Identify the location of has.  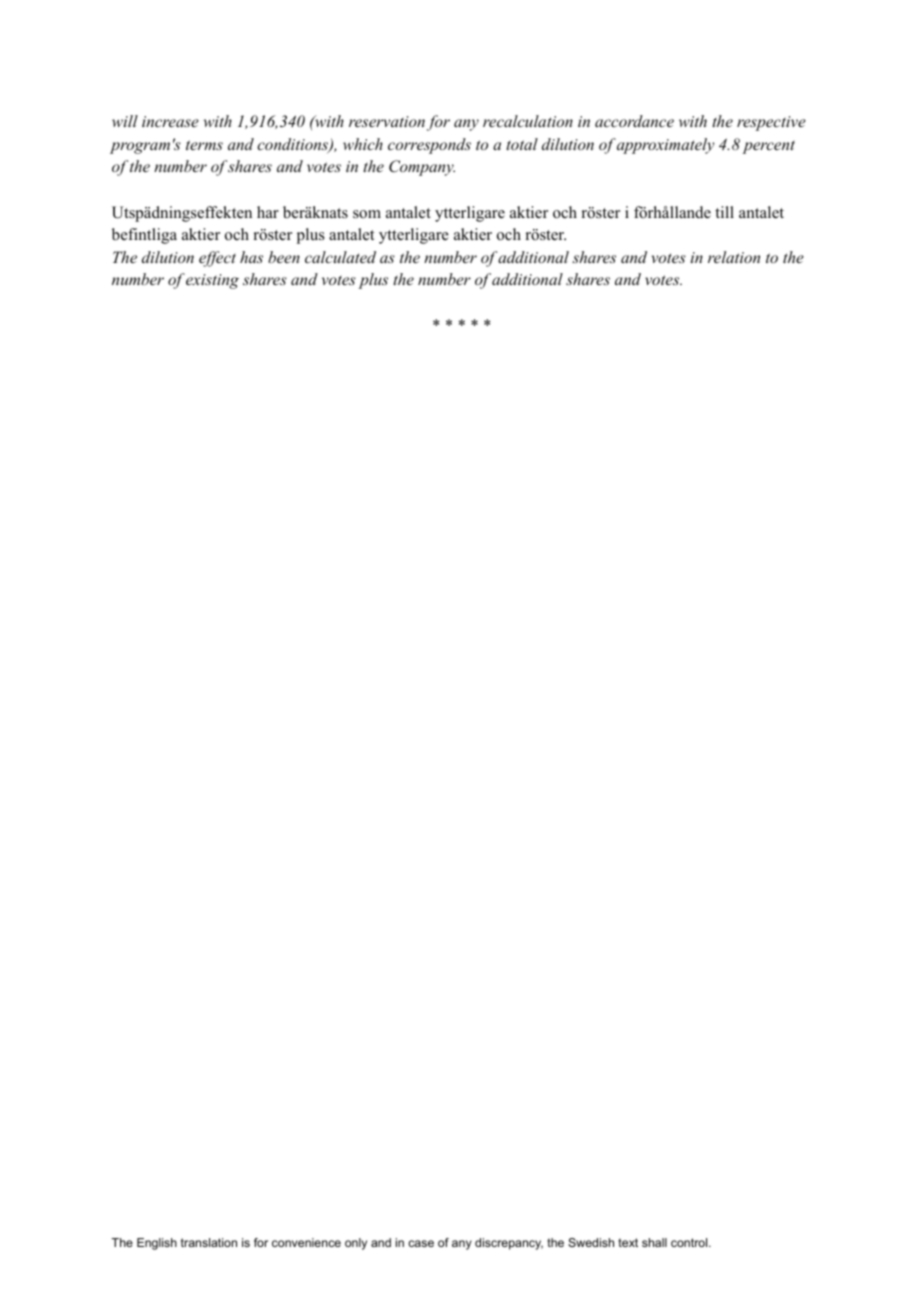
(251, 257).
